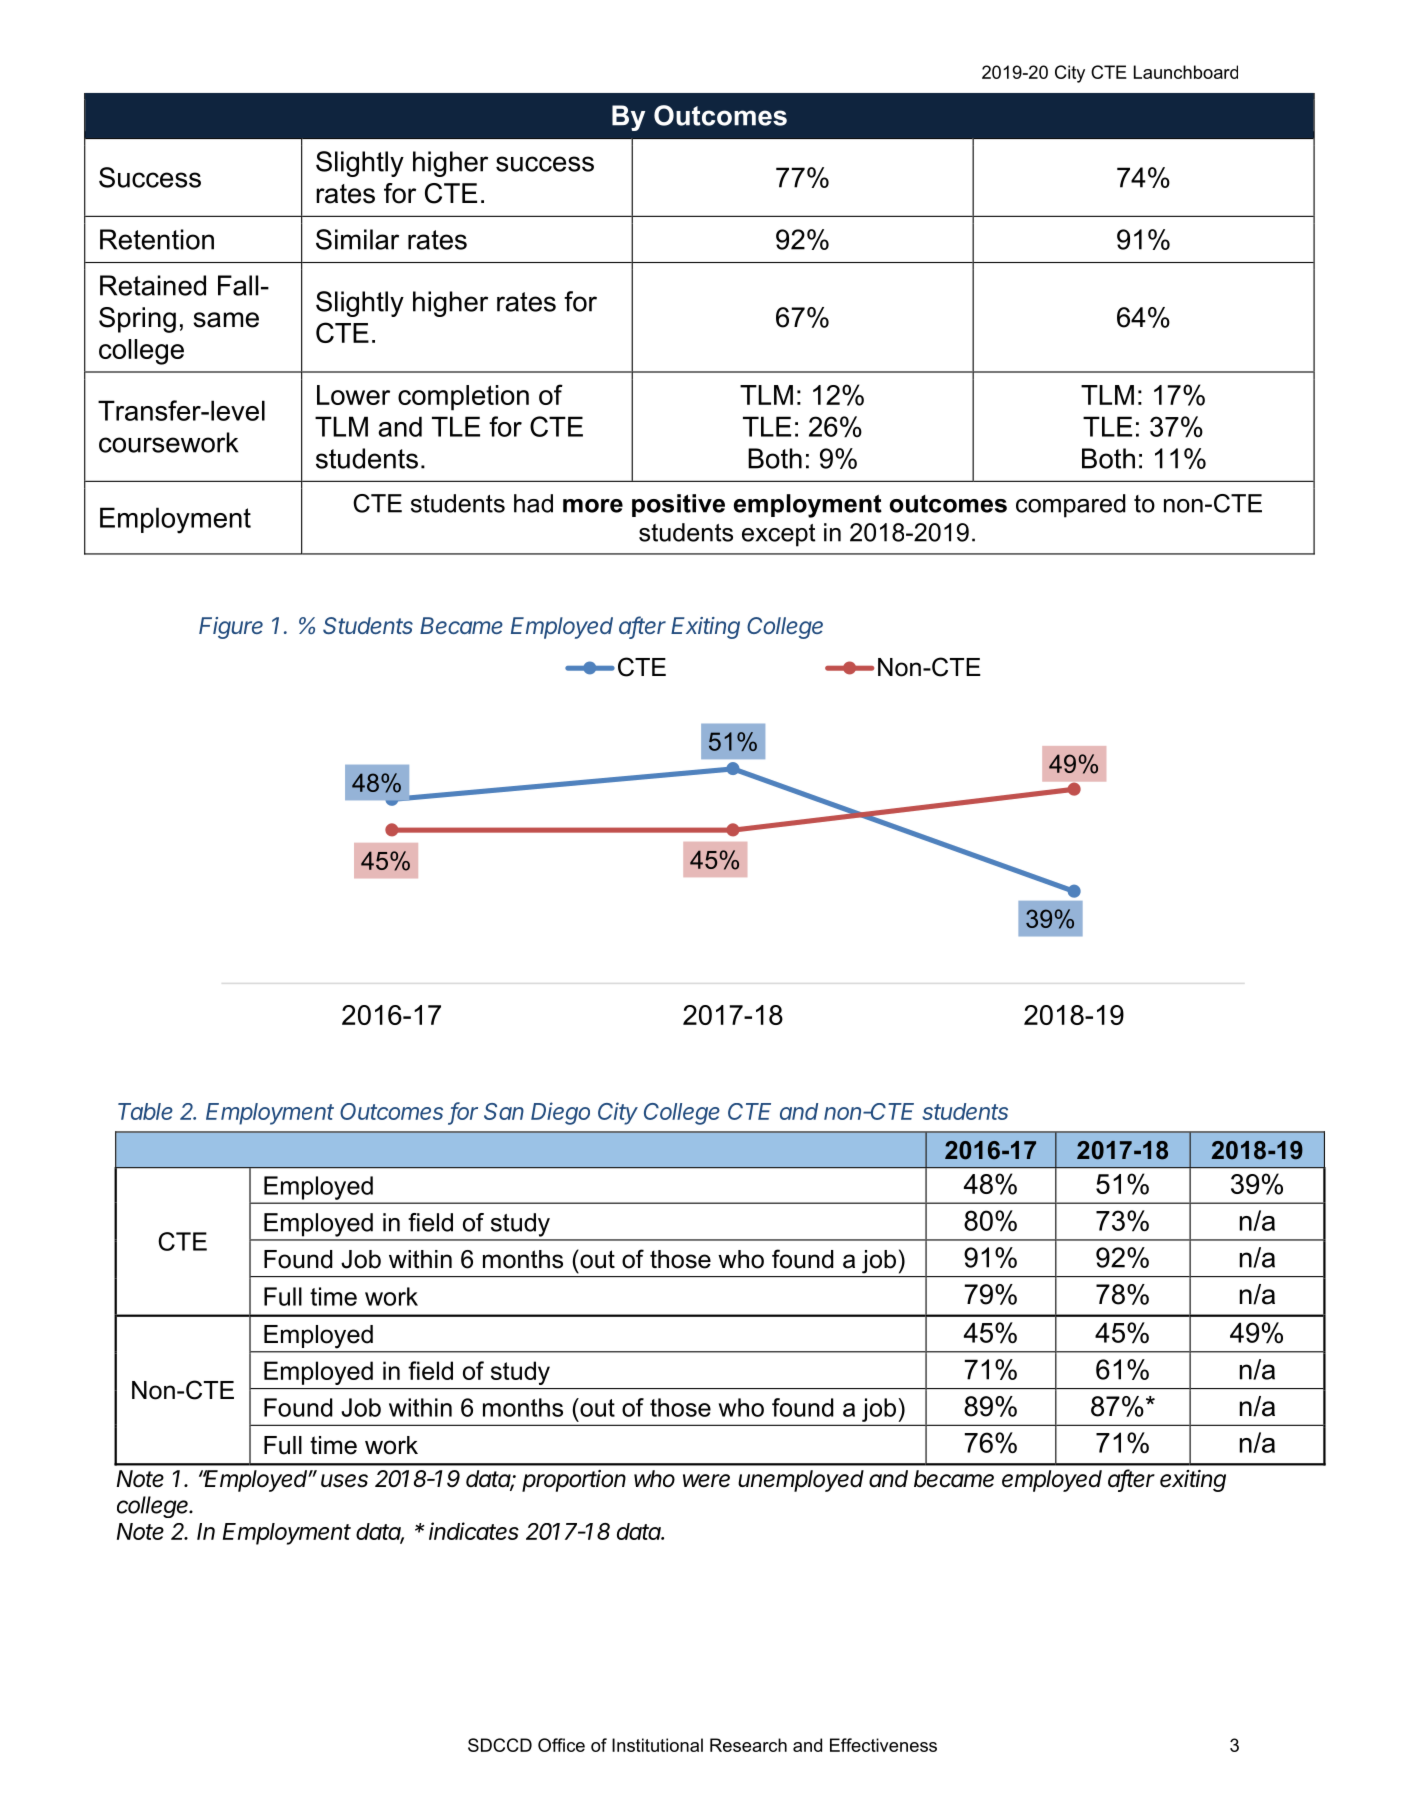  Describe the element at coordinates (474, 1531) in the screenshot. I see `indicates` at that location.
